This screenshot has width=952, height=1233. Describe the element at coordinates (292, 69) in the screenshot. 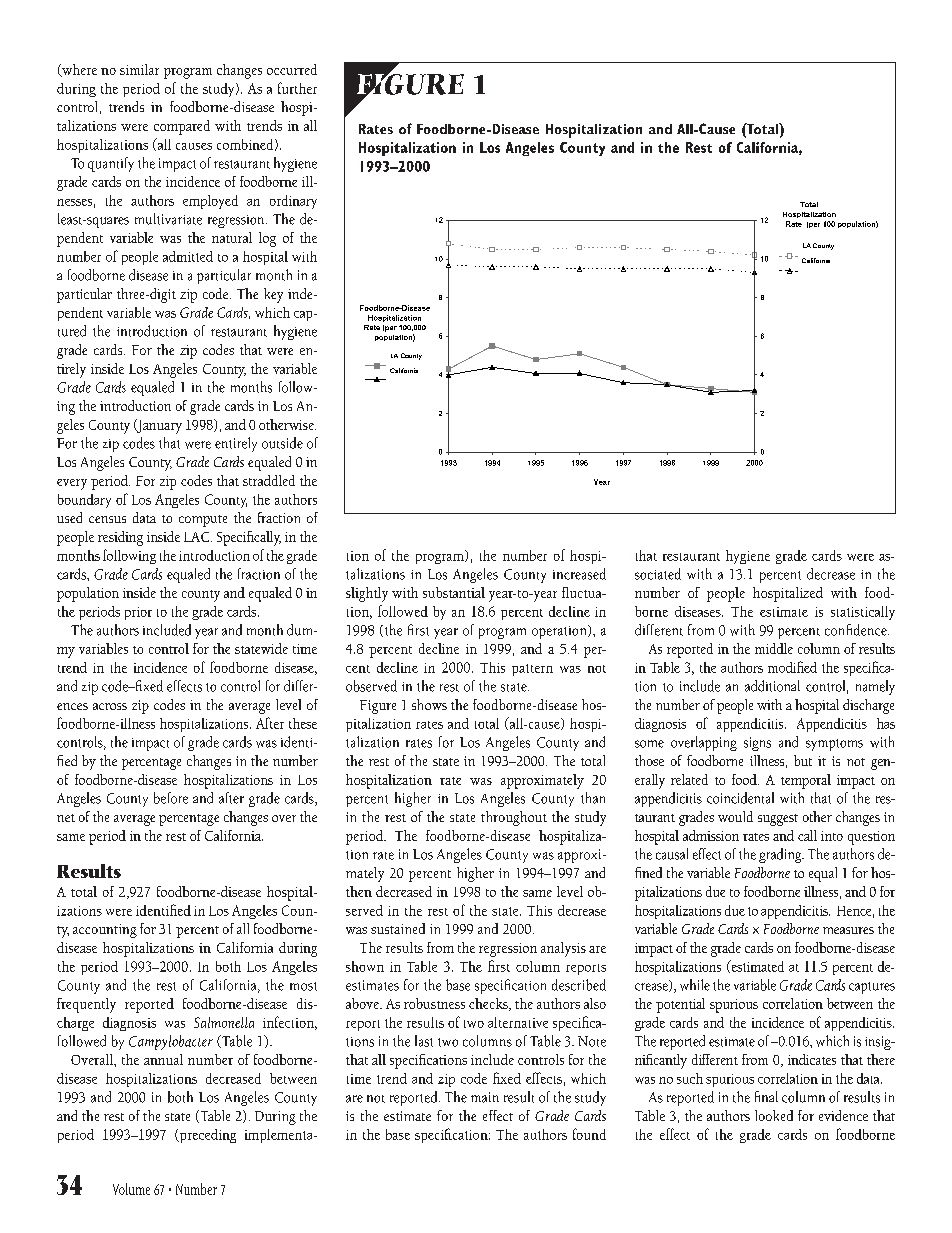

I see `occurred` at that location.
